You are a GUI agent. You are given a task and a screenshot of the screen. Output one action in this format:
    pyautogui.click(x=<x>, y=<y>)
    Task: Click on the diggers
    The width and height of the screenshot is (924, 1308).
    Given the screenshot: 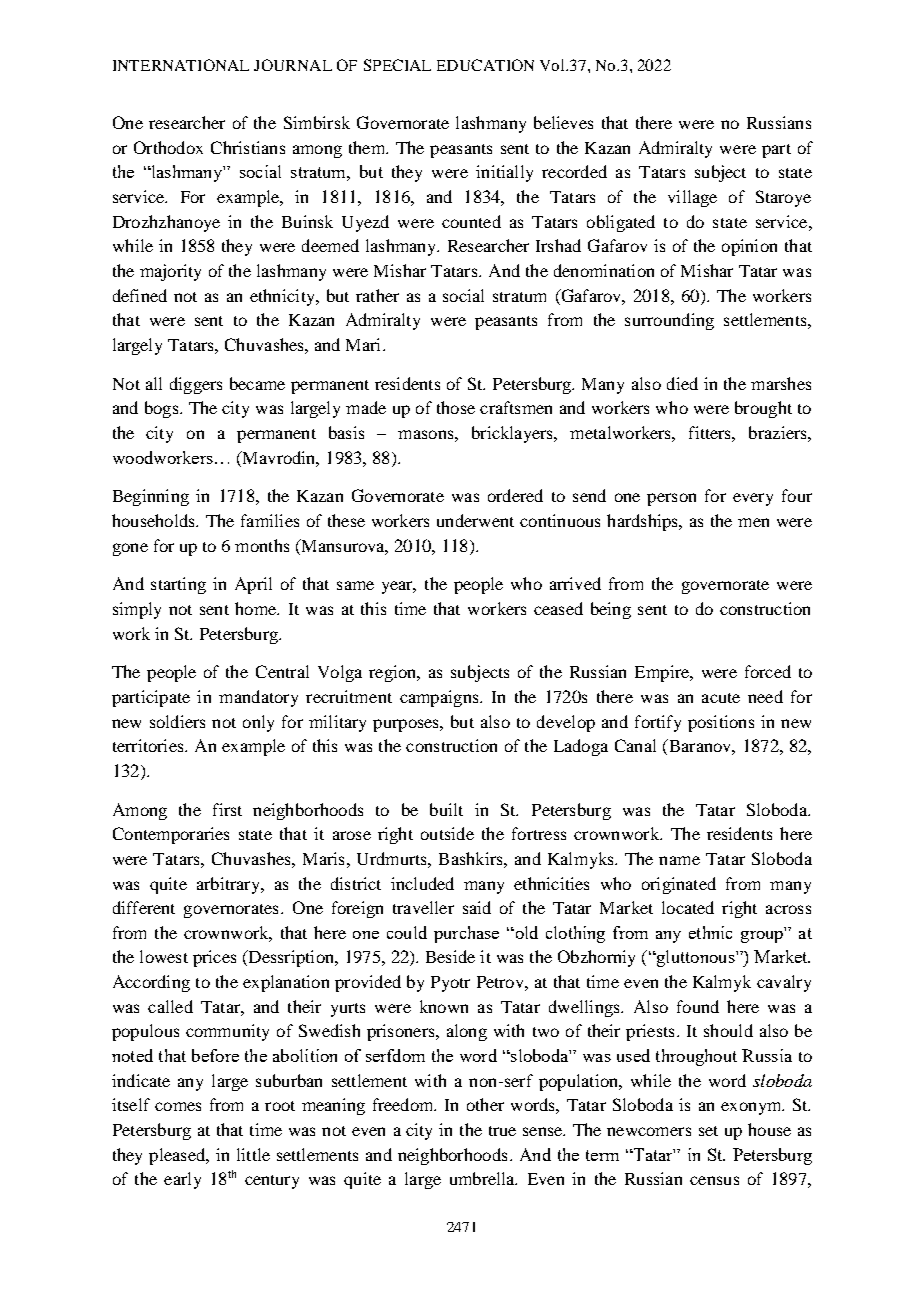 What is the action you would take?
    pyautogui.click(x=196, y=385)
